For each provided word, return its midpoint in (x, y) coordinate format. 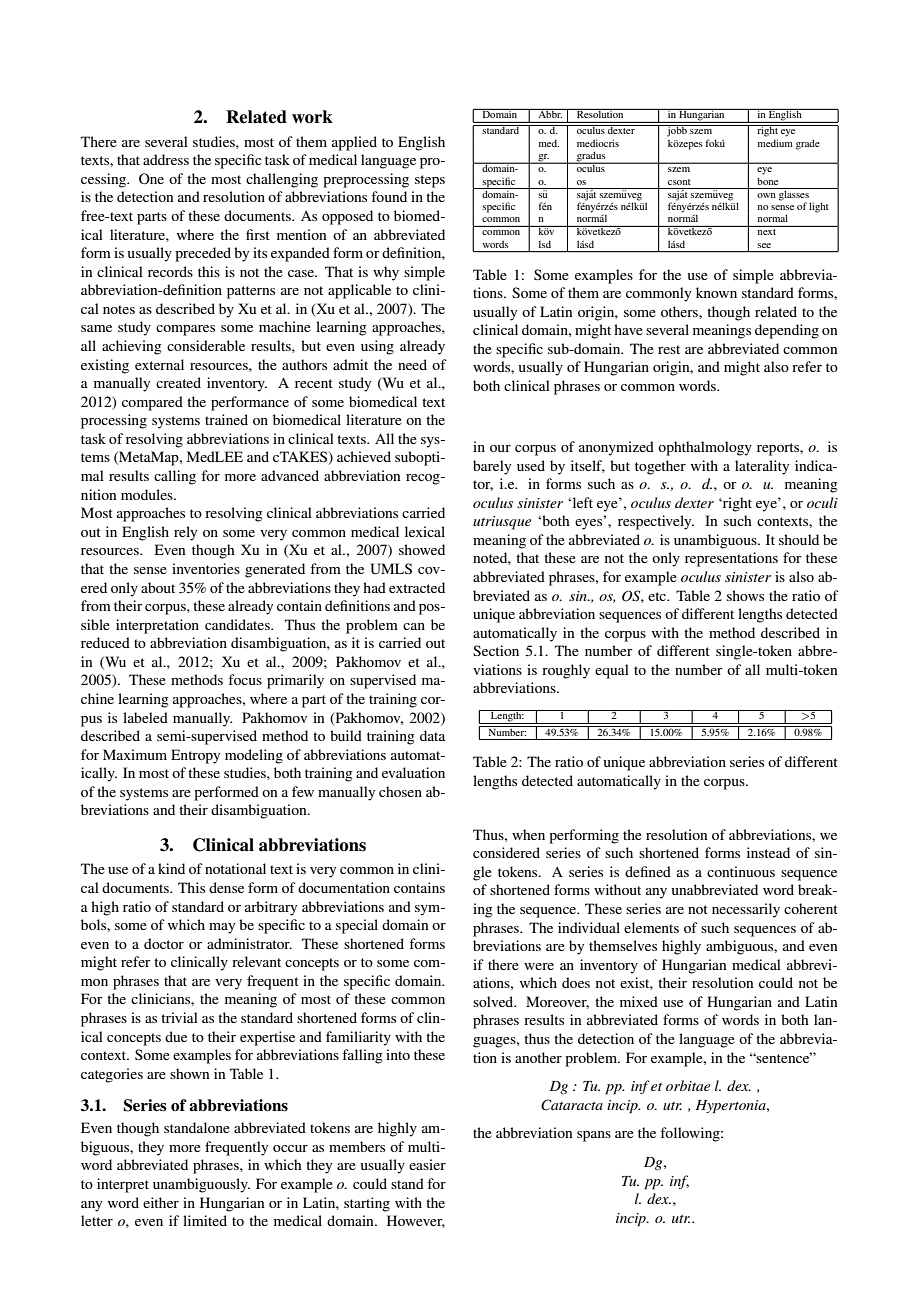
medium (775, 143)
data (432, 735)
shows (745, 595)
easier (427, 1164)
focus (245, 679)
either (161, 1202)
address (166, 159)
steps (430, 181)
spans (594, 1136)
